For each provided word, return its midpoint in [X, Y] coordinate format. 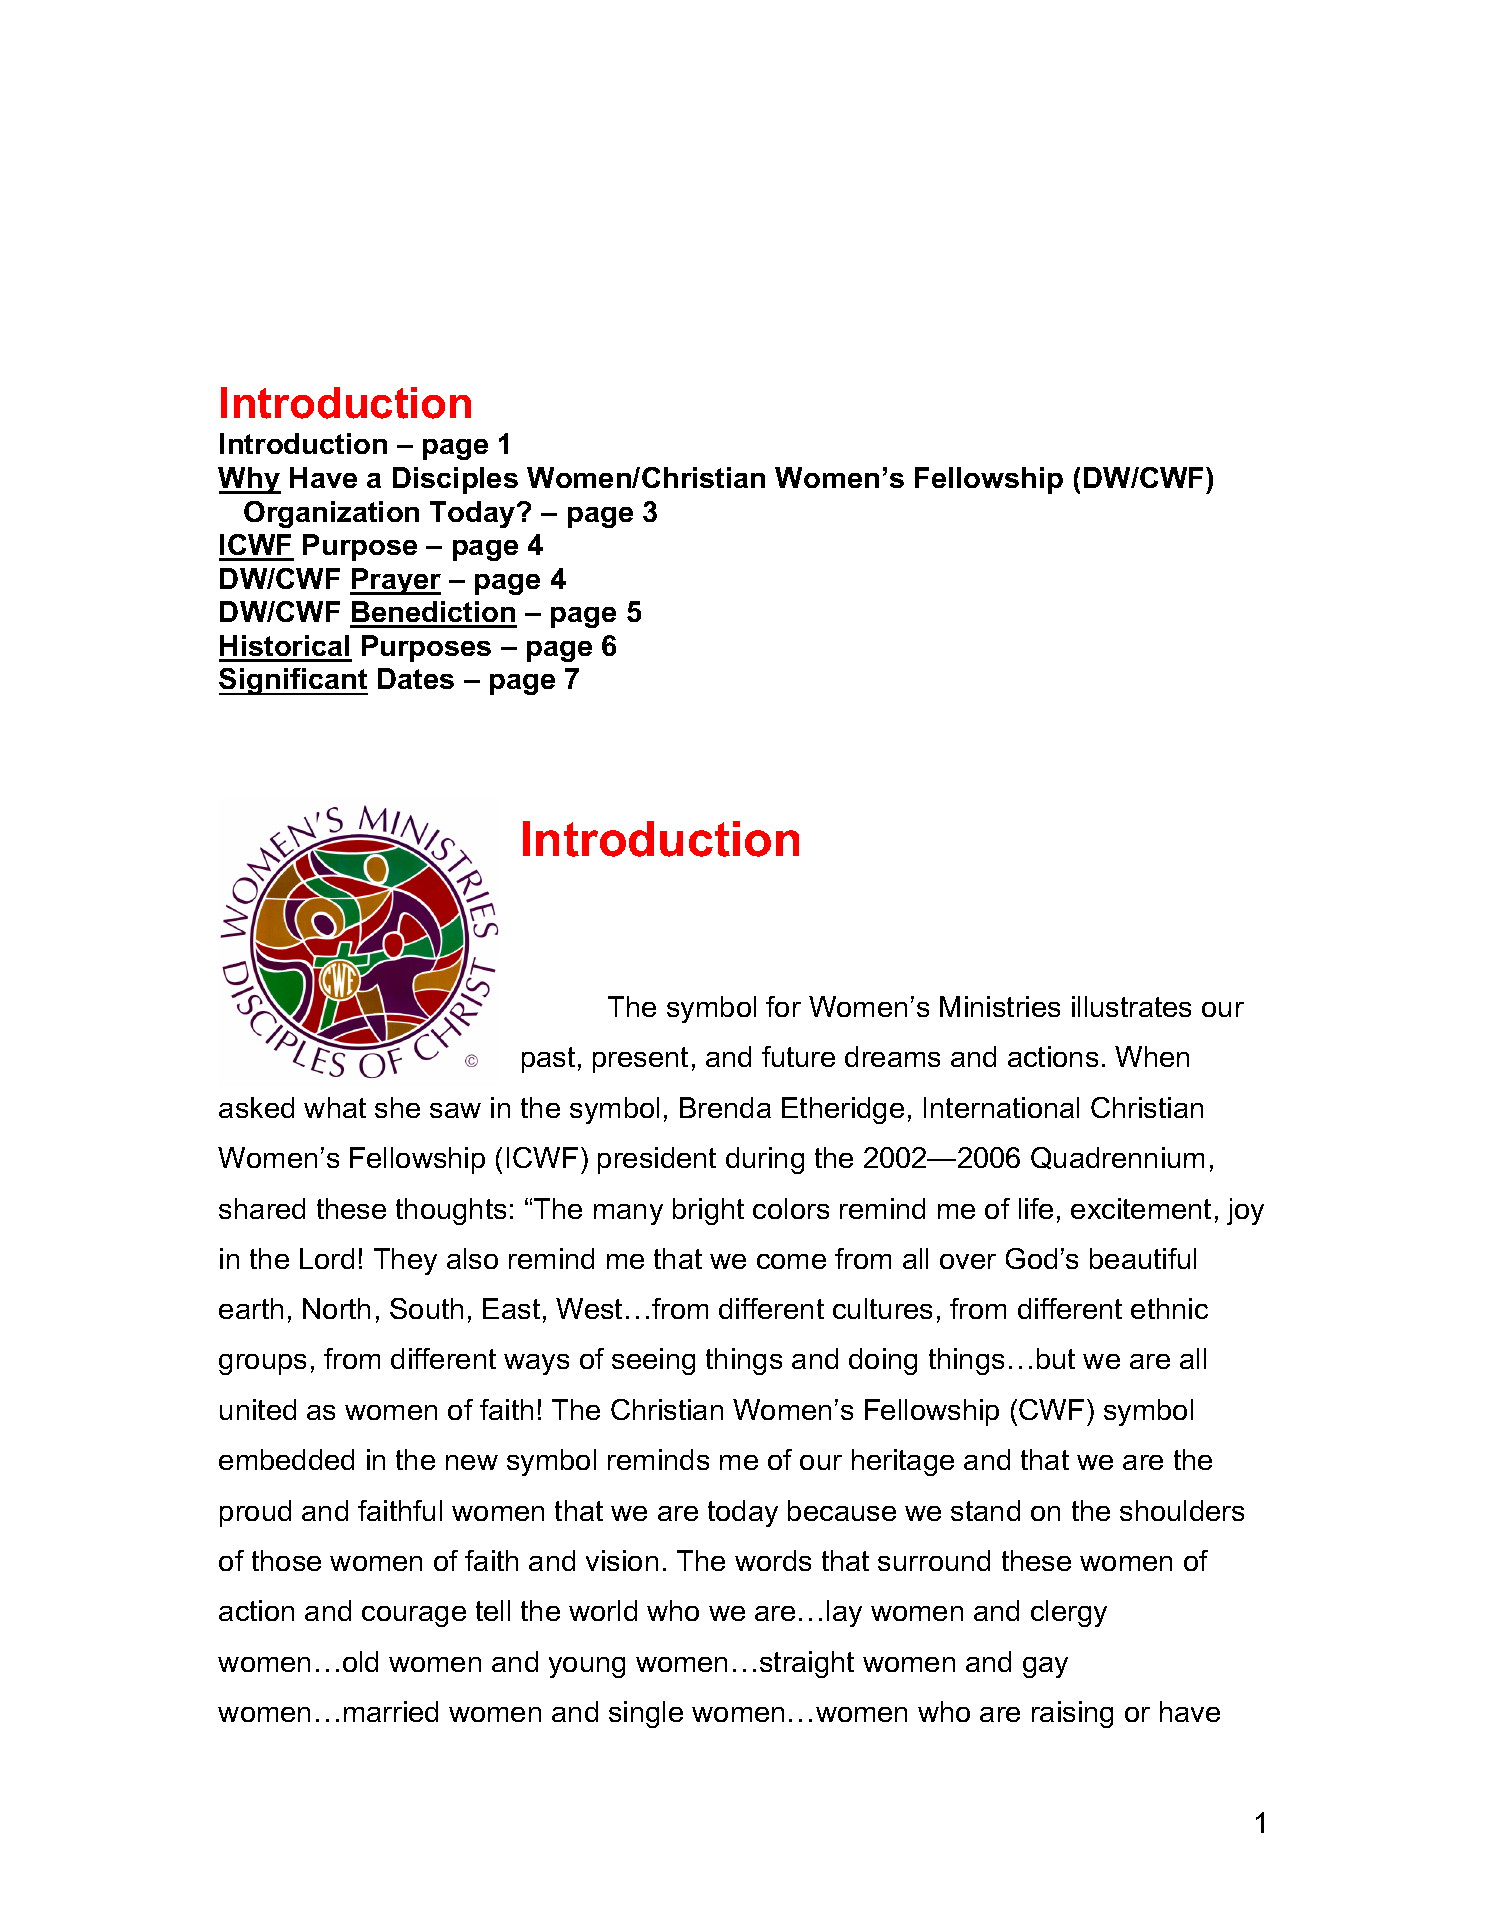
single [646, 1714]
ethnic [1169, 1308]
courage [414, 1616]
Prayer [395, 581]
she [397, 1107]
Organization [331, 514]
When [1152, 1056]
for [783, 1006]
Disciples [455, 480]
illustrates [1131, 1006]
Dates [416, 678]
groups [262, 1364]
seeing [653, 1361]
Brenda [725, 1107]
